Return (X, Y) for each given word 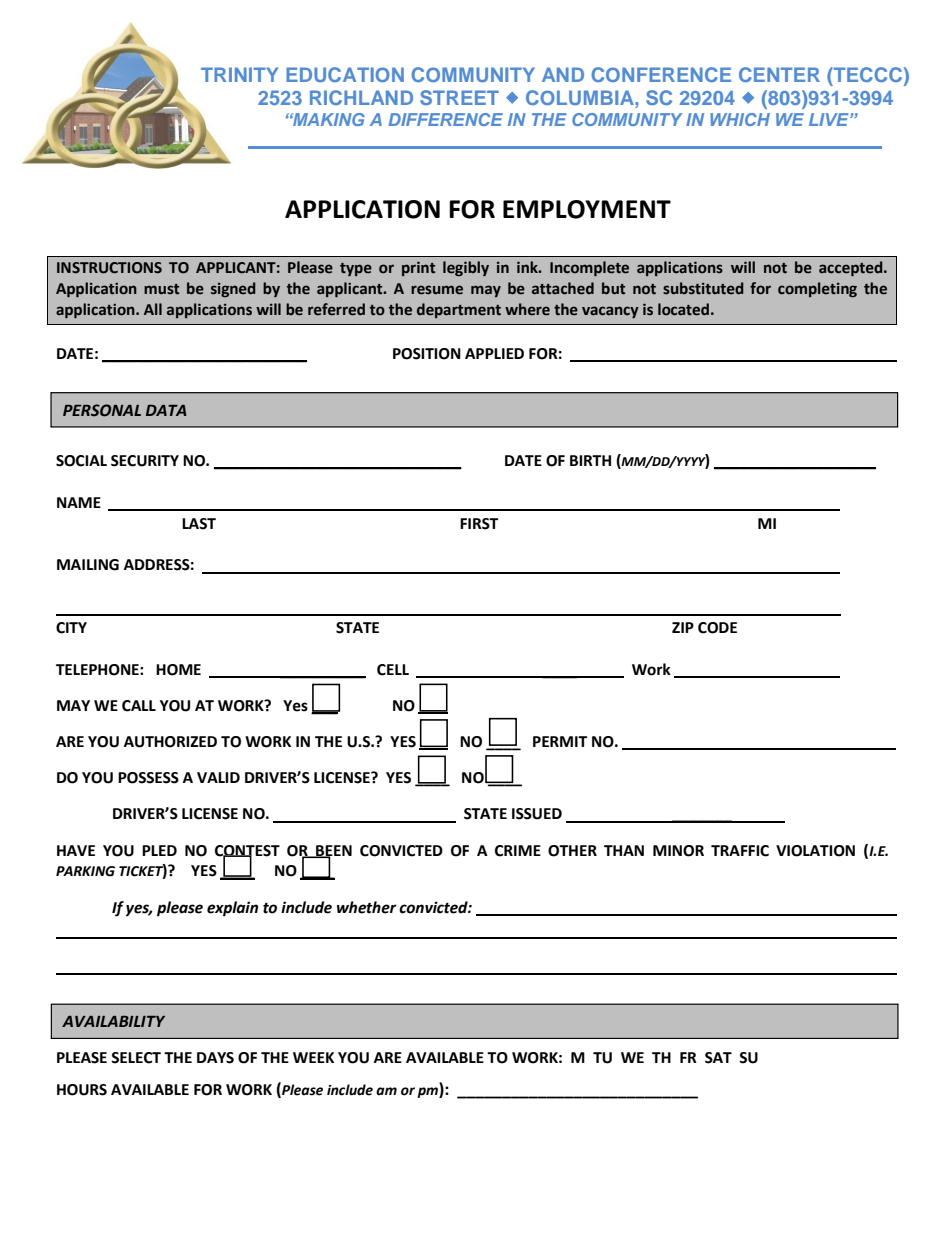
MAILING (88, 565)
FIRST (479, 524)
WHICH (740, 119)
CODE (717, 628)
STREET (459, 97)
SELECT (136, 1058)
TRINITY (239, 74)
